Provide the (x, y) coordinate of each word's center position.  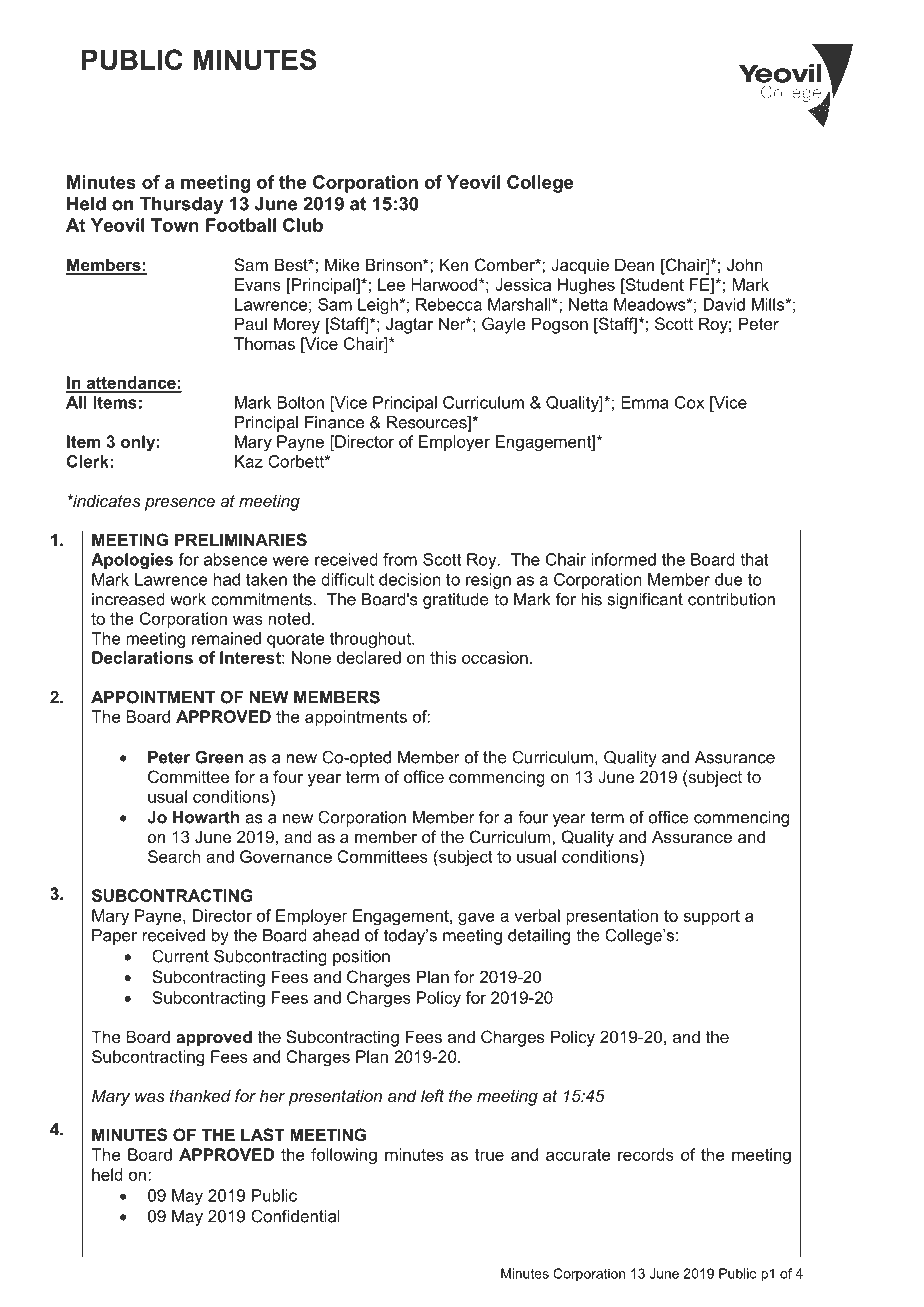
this (443, 657)
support (711, 917)
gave (476, 919)
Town (175, 225)
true (489, 1155)
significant (645, 601)
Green (219, 757)
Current (180, 956)
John (745, 264)
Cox (689, 402)
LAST (263, 1135)
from (400, 559)
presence (180, 504)
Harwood (445, 284)
